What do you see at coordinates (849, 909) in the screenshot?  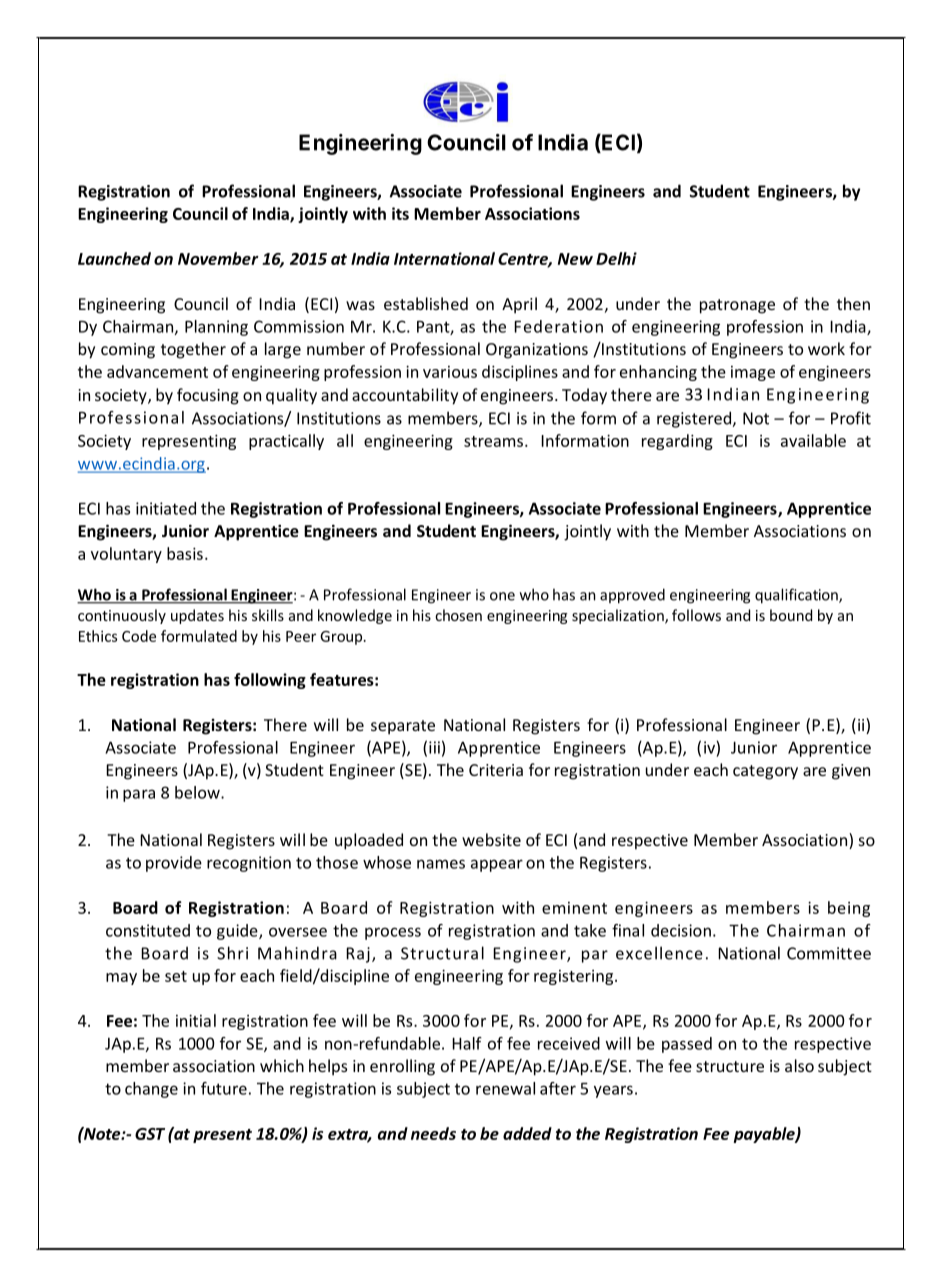 I see `being` at bounding box center [849, 909].
